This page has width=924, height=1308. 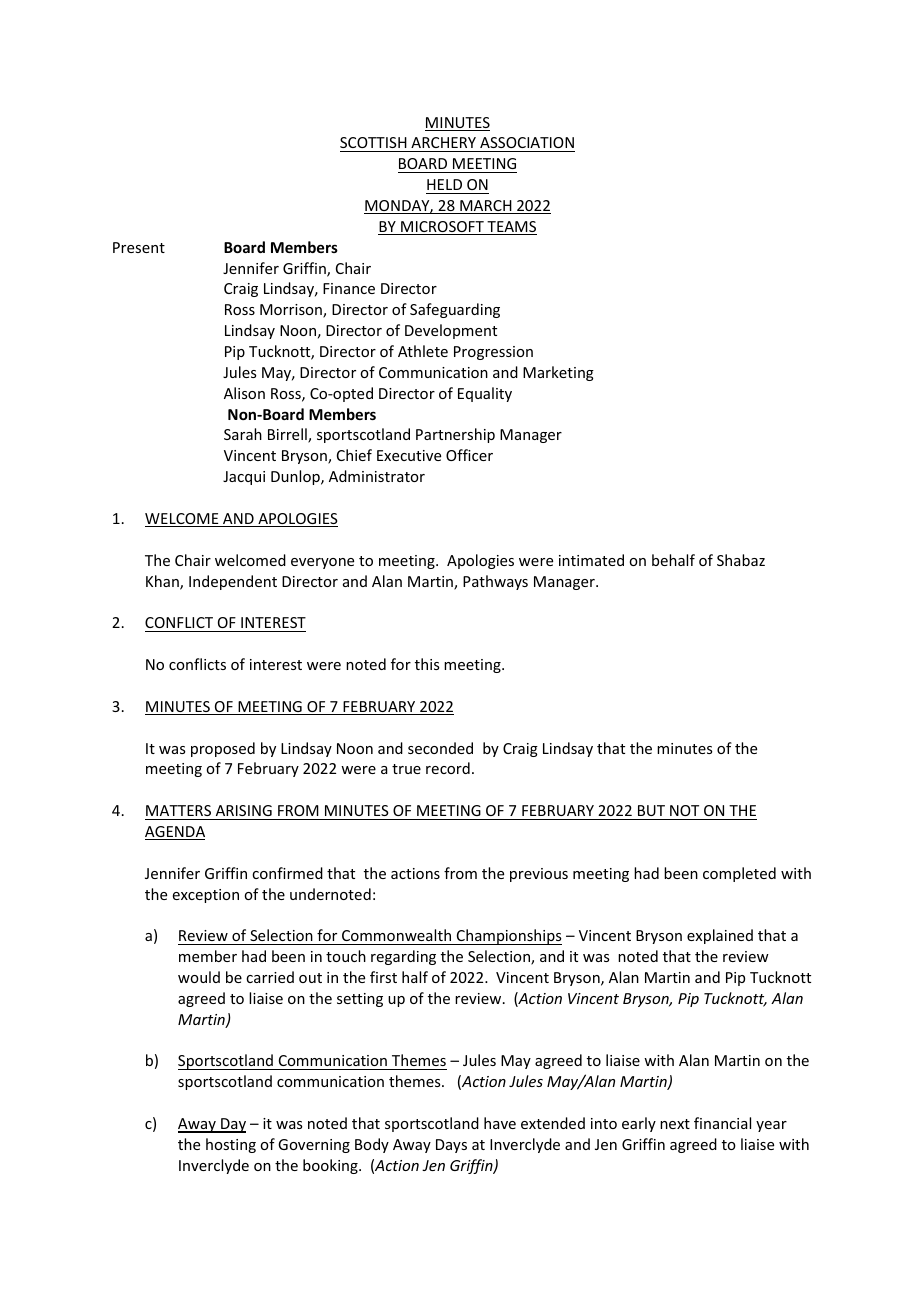 What do you see at coordinates (231, 1145) in the page?
I see `hosting` at bounding box center [231, 1145].
